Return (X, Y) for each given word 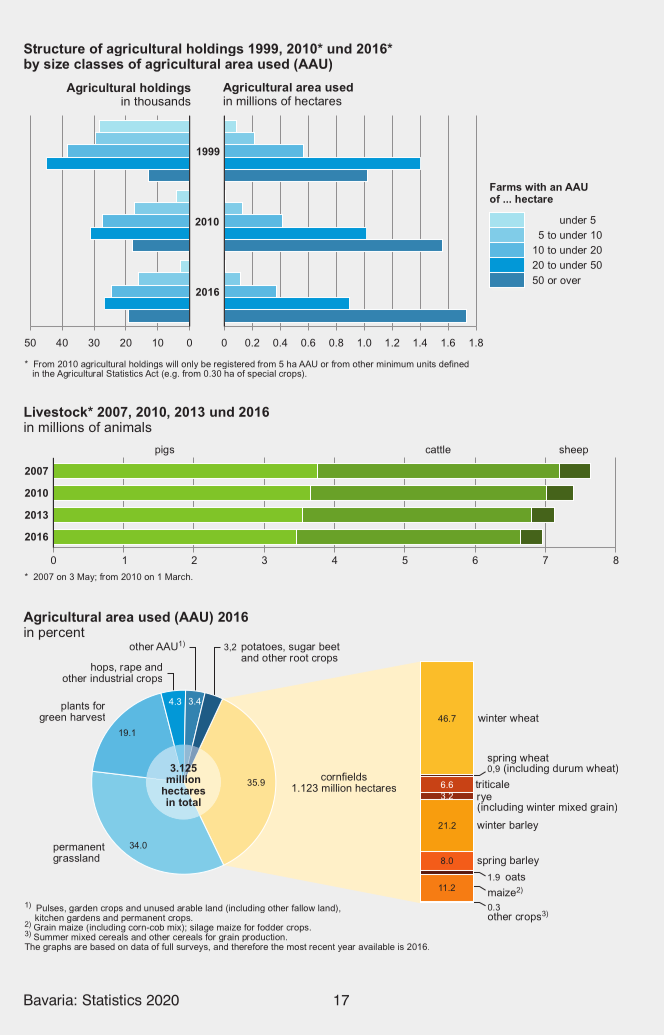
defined (454, 364)
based (102, 946)
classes (99, 64)
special (262, 374)
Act (152, 372)
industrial (111, 677)
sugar (302, 649)
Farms (506, 187)
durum (568, 768)
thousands (162, 100)
